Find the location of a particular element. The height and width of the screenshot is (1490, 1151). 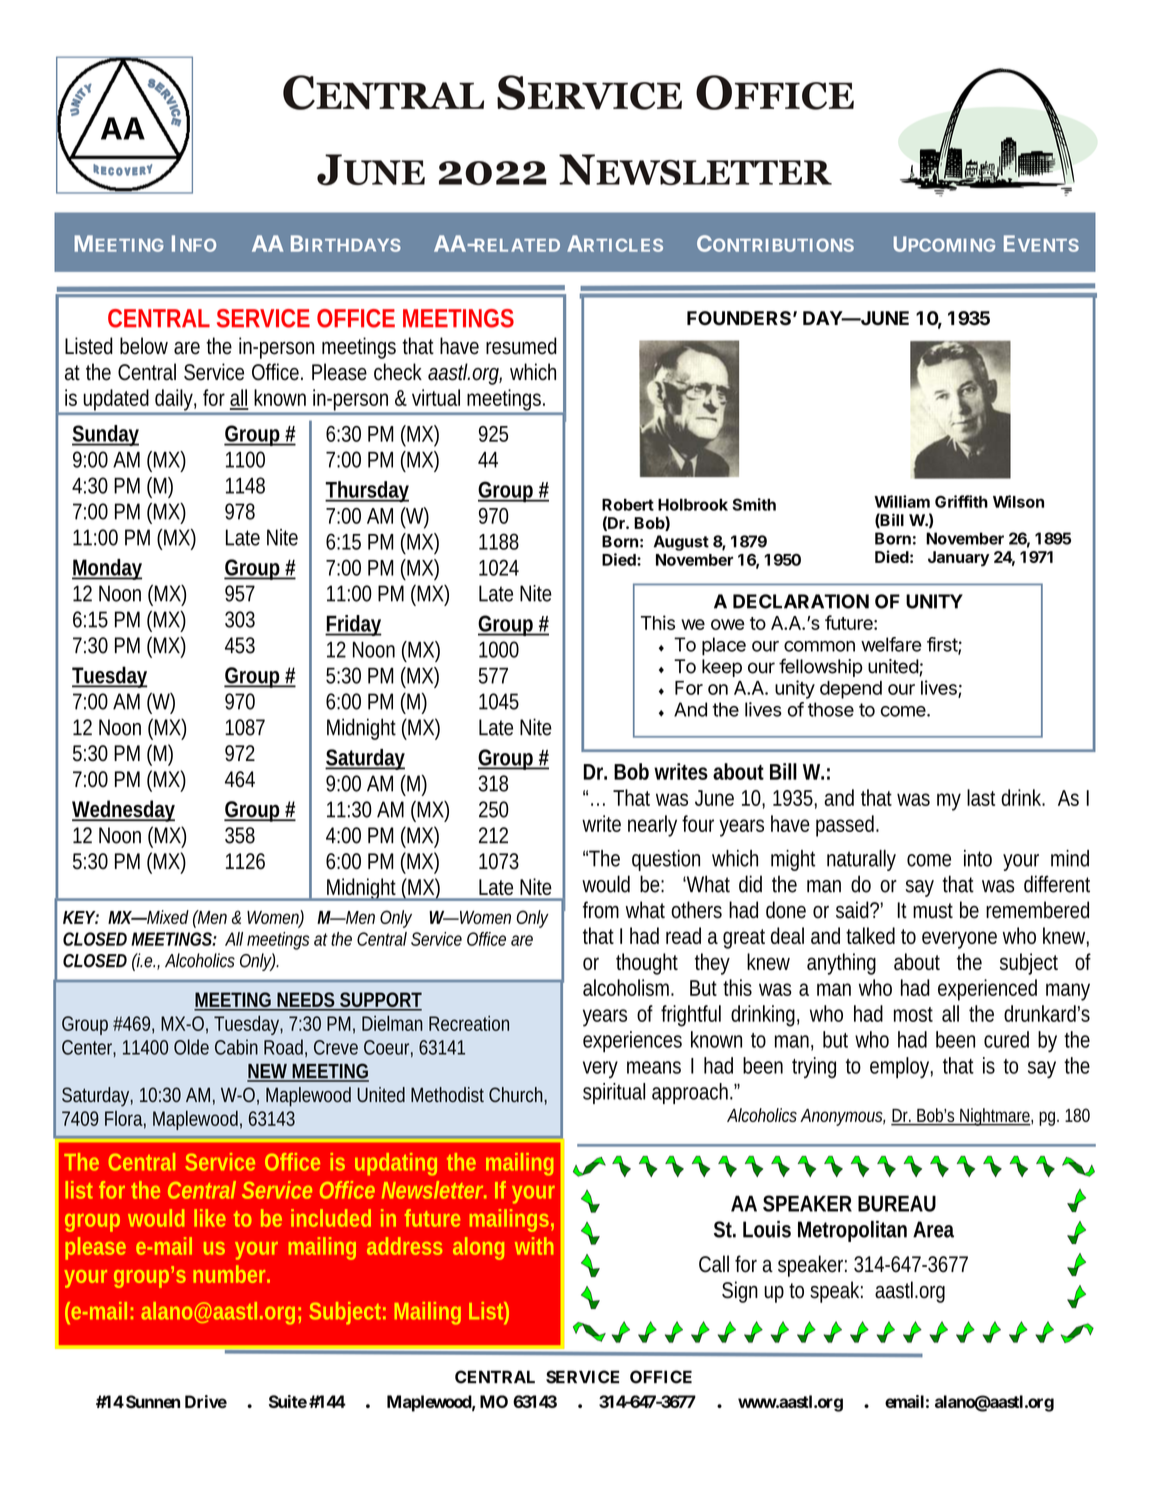

Griffith is located at coordinates (961, 501).
